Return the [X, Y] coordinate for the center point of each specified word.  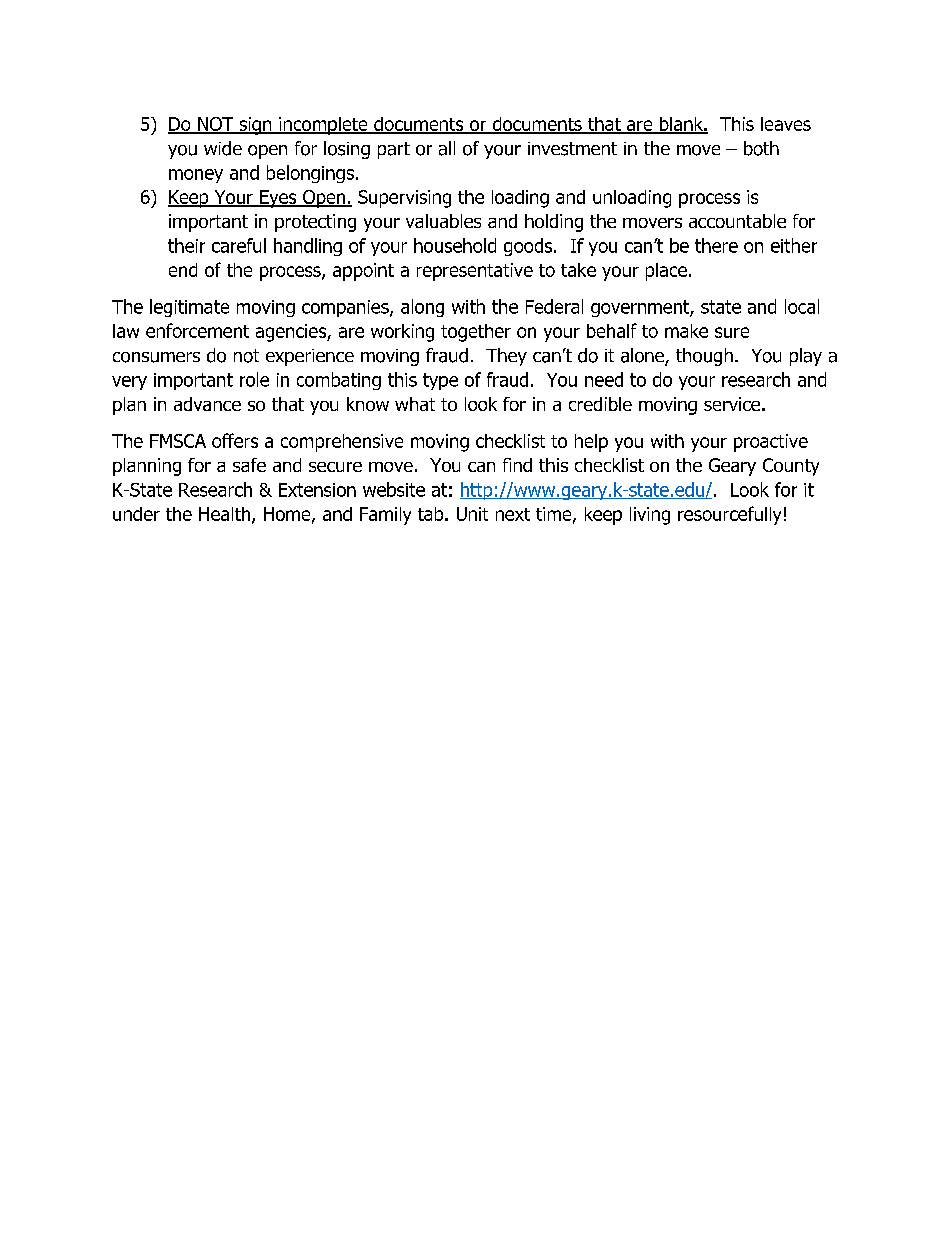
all [447, 148]
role [254, 379]
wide [223, 148]
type [440, 381]
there [716, 245]
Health [224, 514]
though [704, 357]
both [761, 148]
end [183, 270]
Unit [472, 514]
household [455, 245]
